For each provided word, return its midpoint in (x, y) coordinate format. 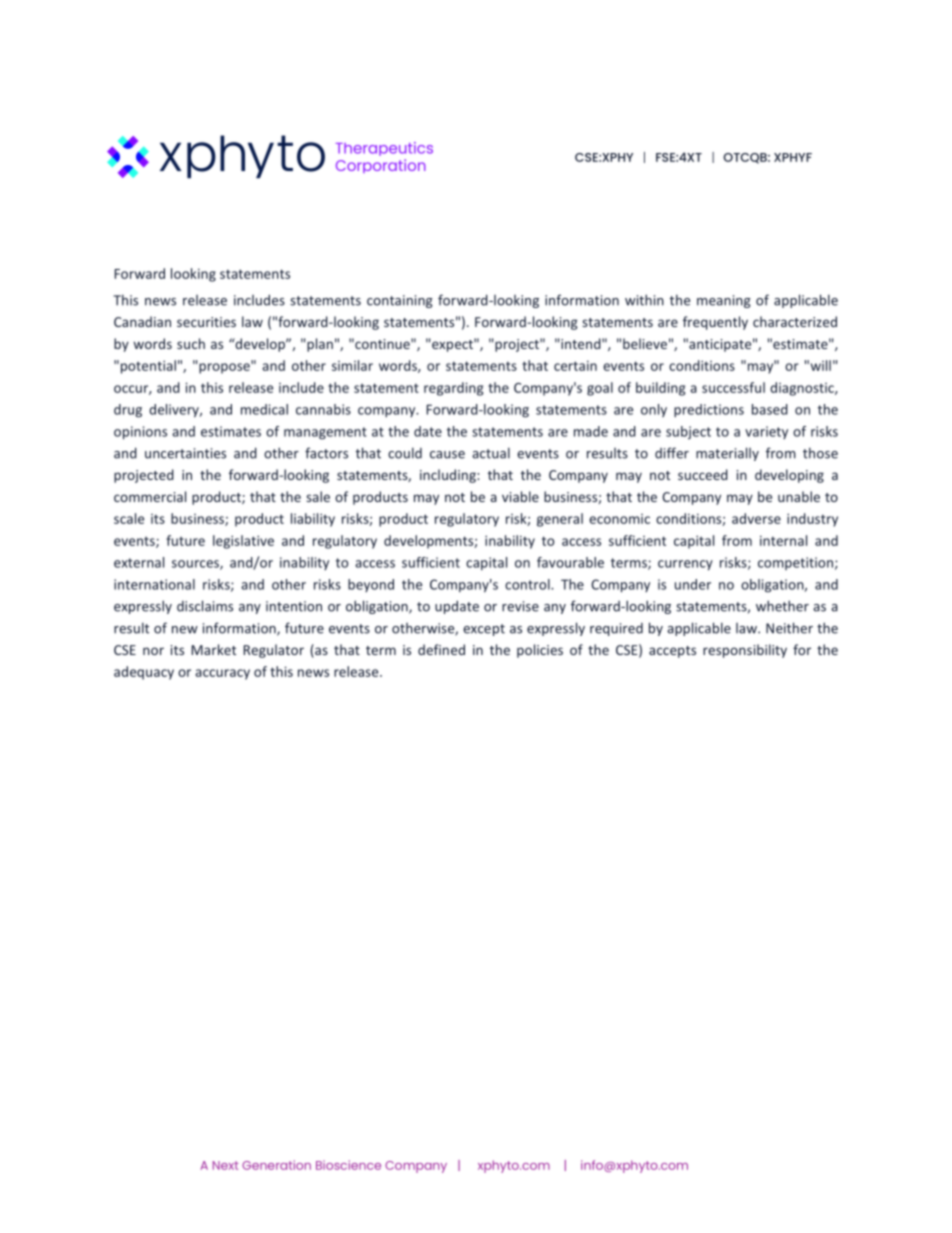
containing (400, 301)
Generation (276, 1165)
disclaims (205, 606)
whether (782, 606)
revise (520, 606)
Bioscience (348, 1165)
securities (206, 322)
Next (225, 1165)
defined (441, 649)
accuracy (222, 674)
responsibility (745, 651)
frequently (715, 323)
